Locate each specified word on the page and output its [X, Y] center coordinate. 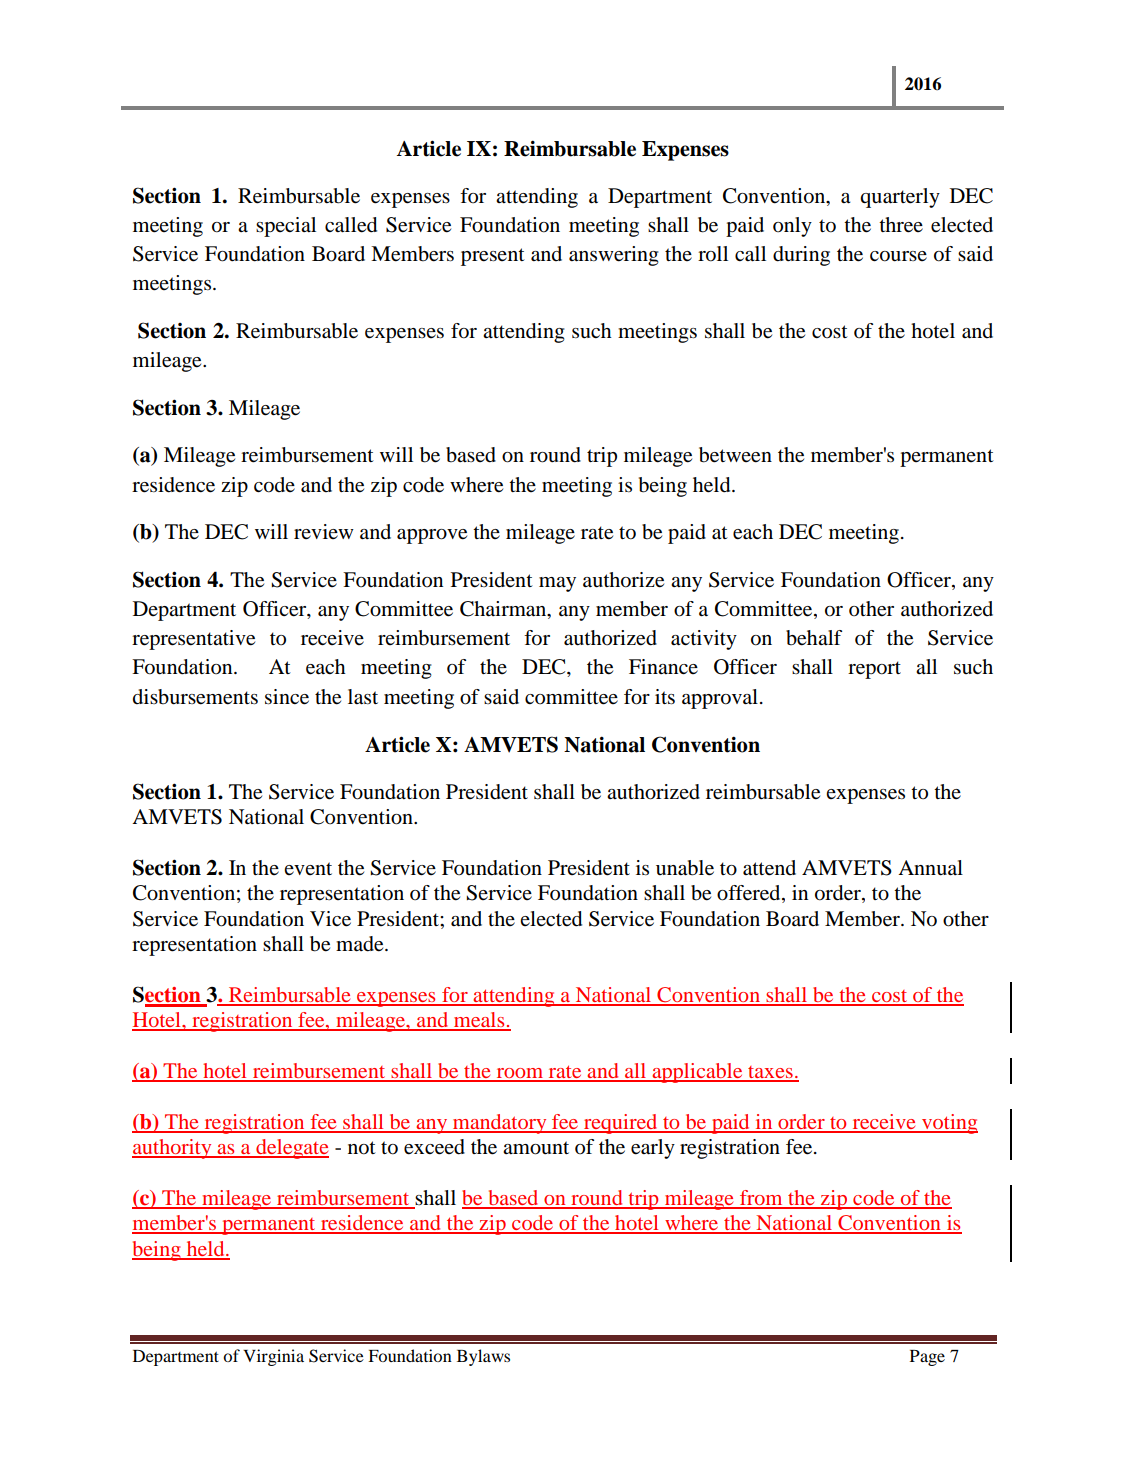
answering [614, 256]
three [901, 225]
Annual [930, 868]
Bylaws [483, 1357]
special [286, 227]
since [287, 697]
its [665, 697]
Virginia [273, 1357]
